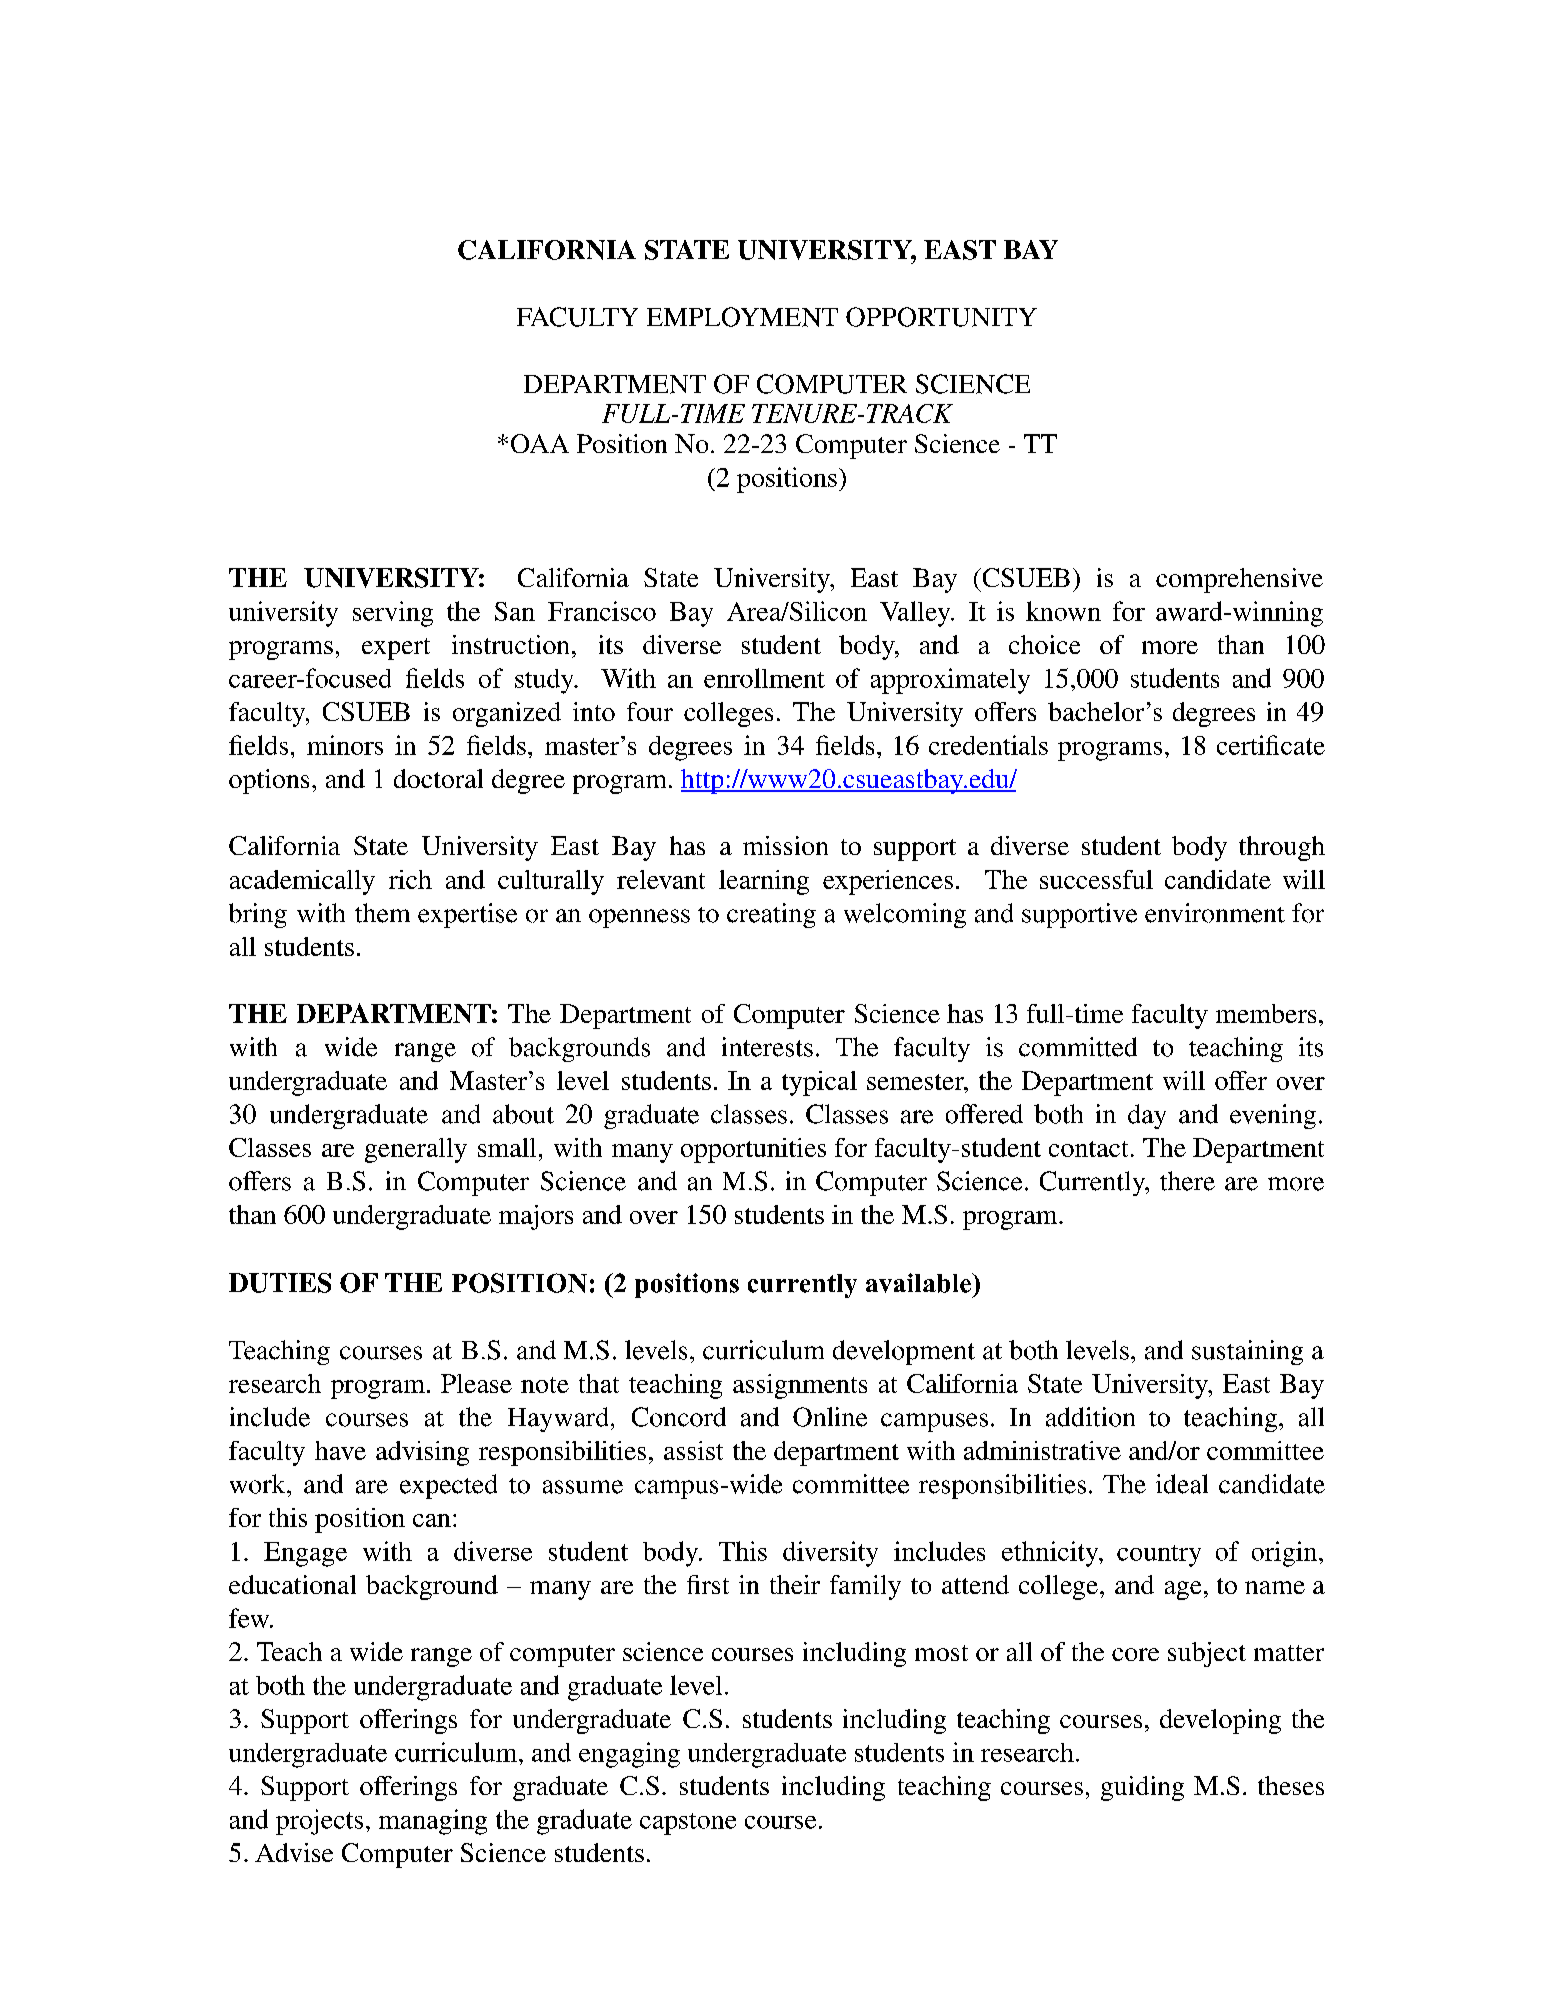 This image has height=2011, width=1554. Describe the element at coordinates (280, 1283) in the image. I see `DUTIES` at that location.
